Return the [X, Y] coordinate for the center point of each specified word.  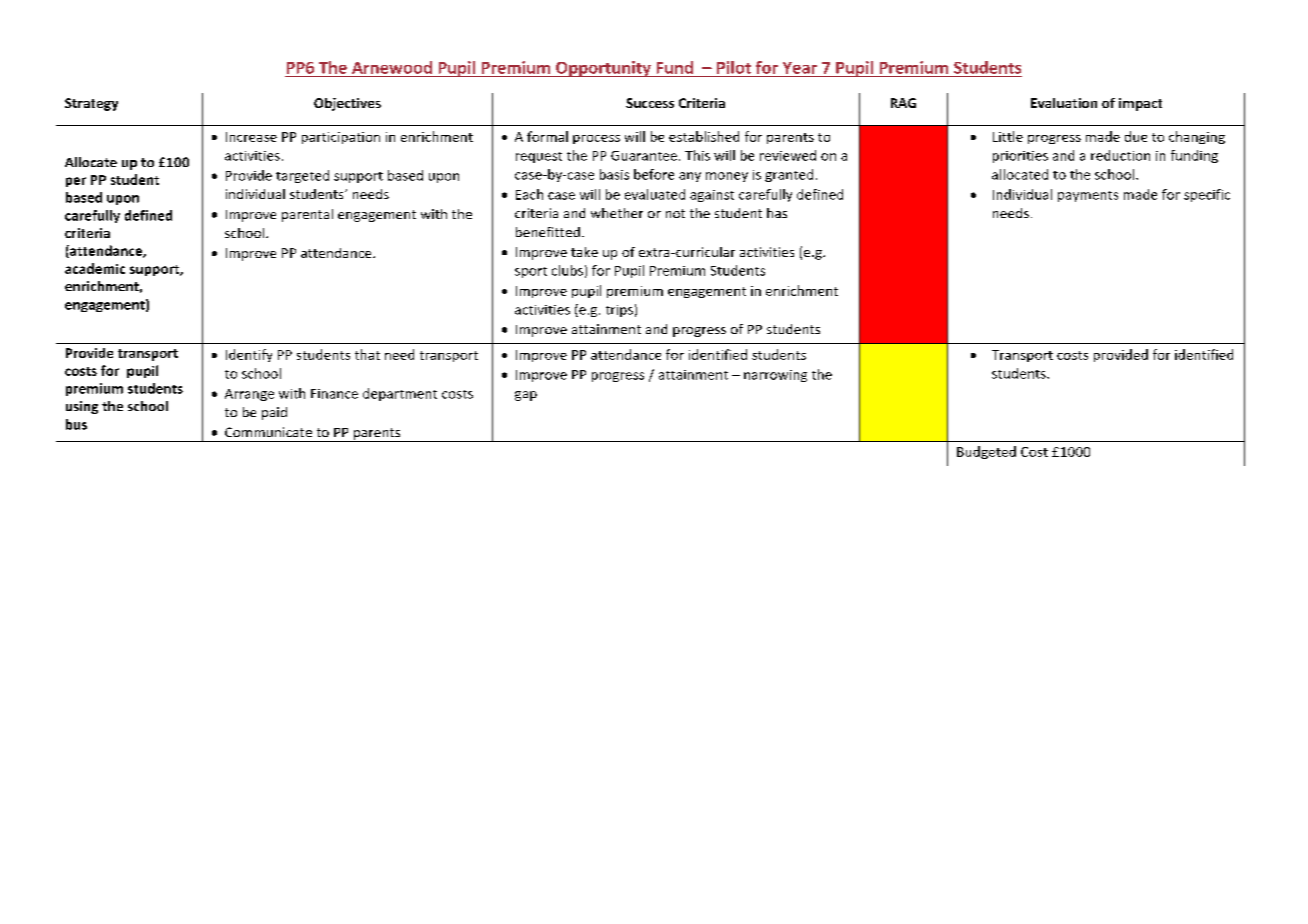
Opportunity [603, 69]
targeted [302, 176]
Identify [249, 355]
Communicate [268, 432]
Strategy [91, 104]
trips [619, 311]
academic [95, 268]
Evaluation [1064, 103]
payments [1088, 196]
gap [526, 396]
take [584, 252]
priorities [1020, 157]
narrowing [775, 376]
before [654, 174]
